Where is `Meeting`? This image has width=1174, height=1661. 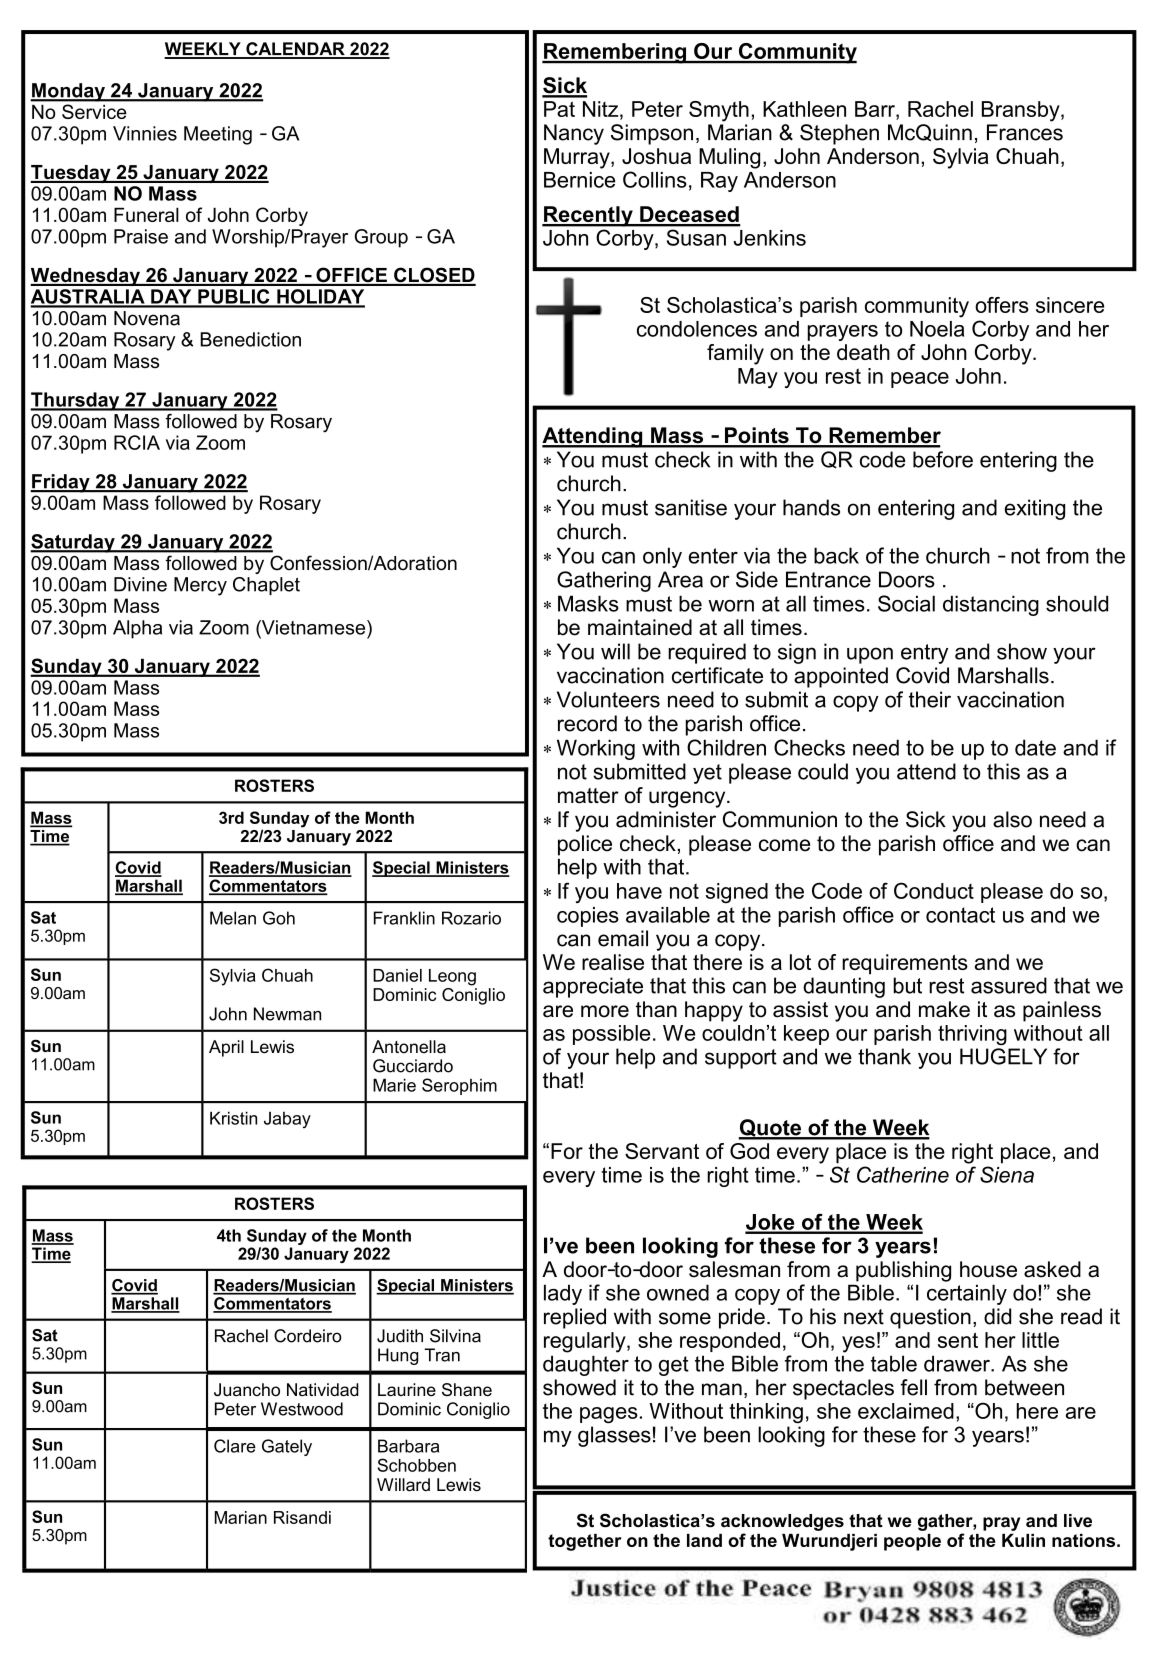 Meeting is located at coordinates (218, 135).
